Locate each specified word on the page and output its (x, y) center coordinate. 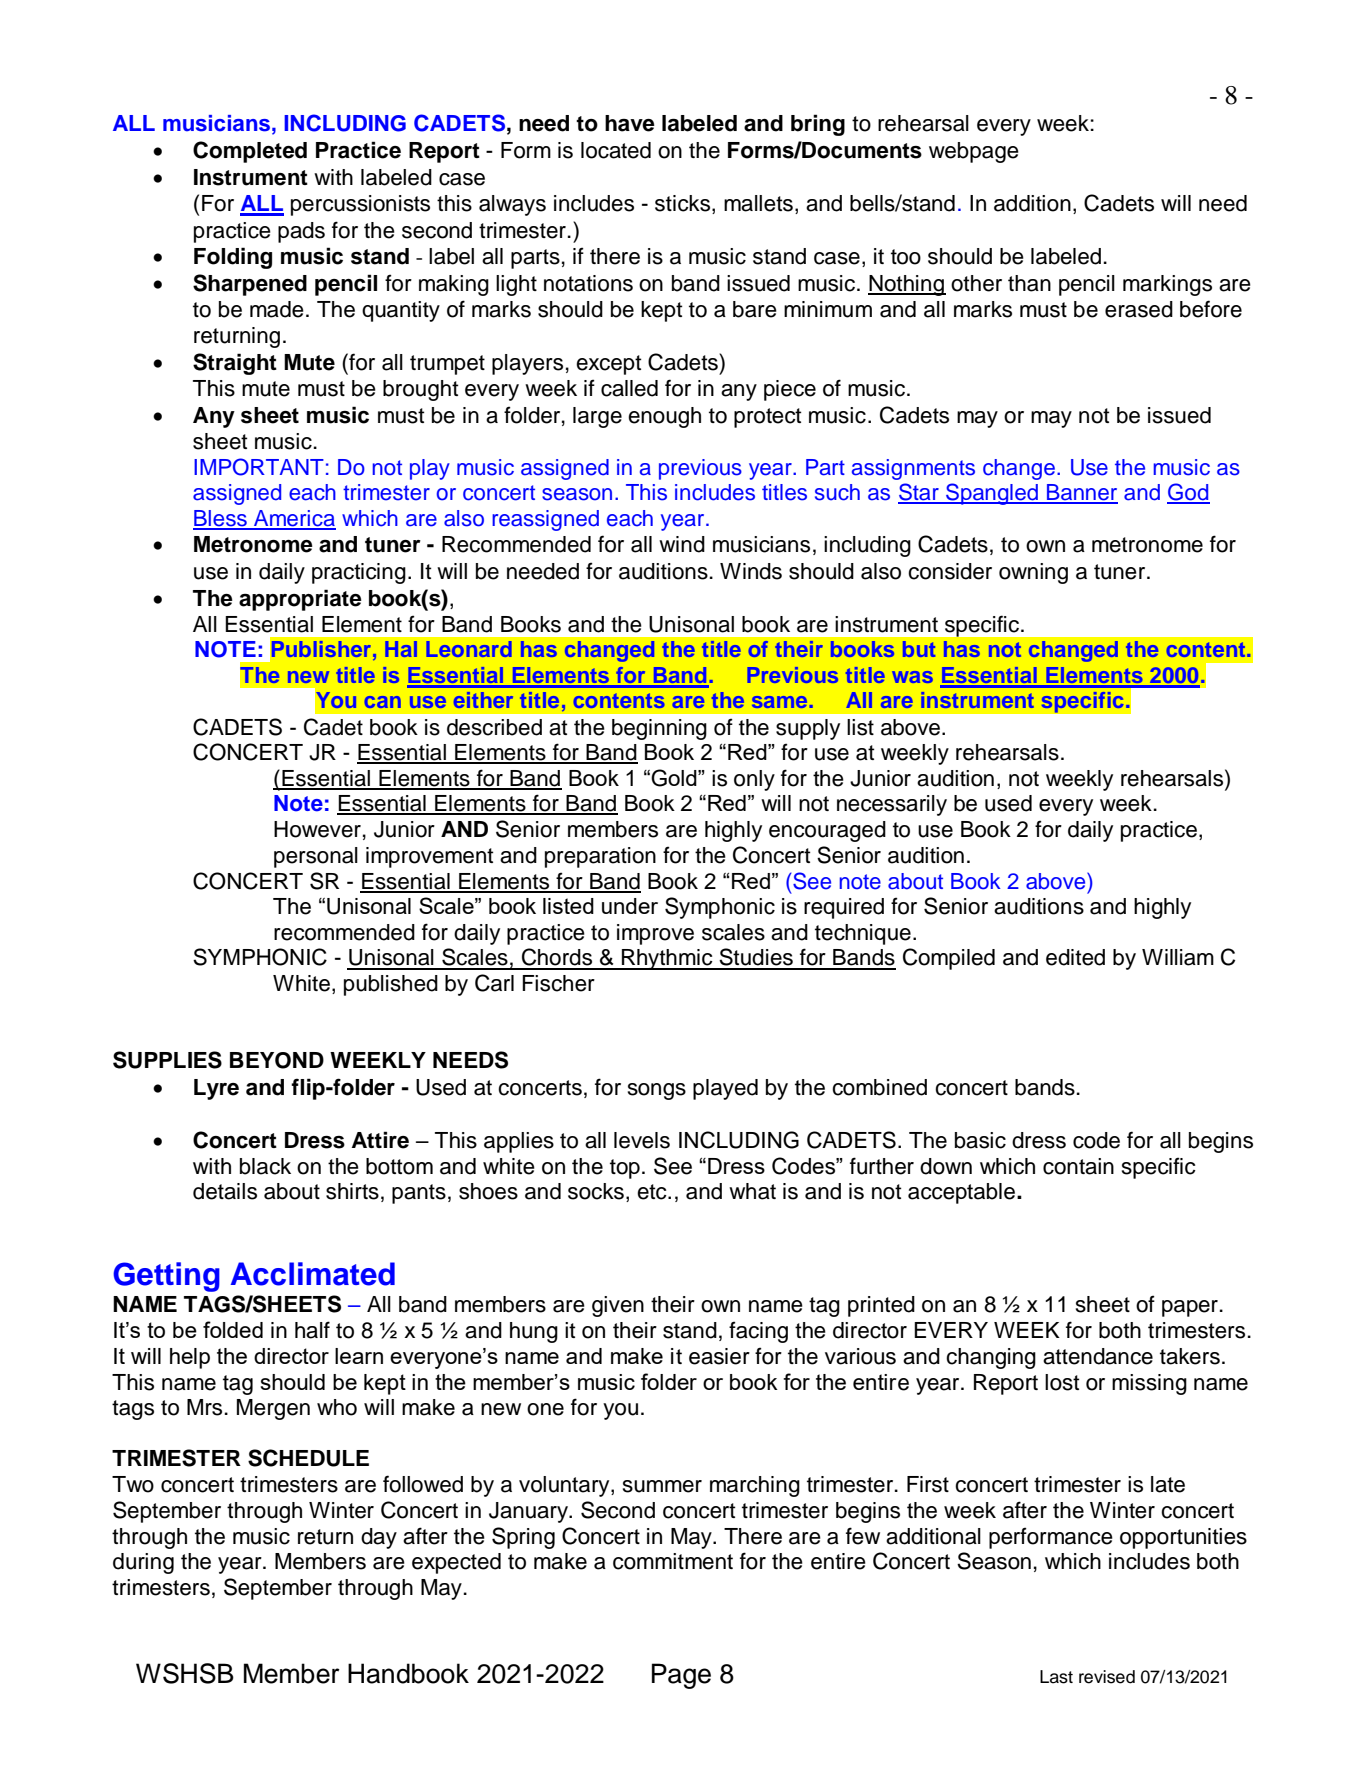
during (143, 1563)
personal (316, 857)
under (630, 906)
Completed (250, 152)
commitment (673, 1561)
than (1029, 283)
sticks (684, 204)
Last (1056, 1677)
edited (1075, 957)
